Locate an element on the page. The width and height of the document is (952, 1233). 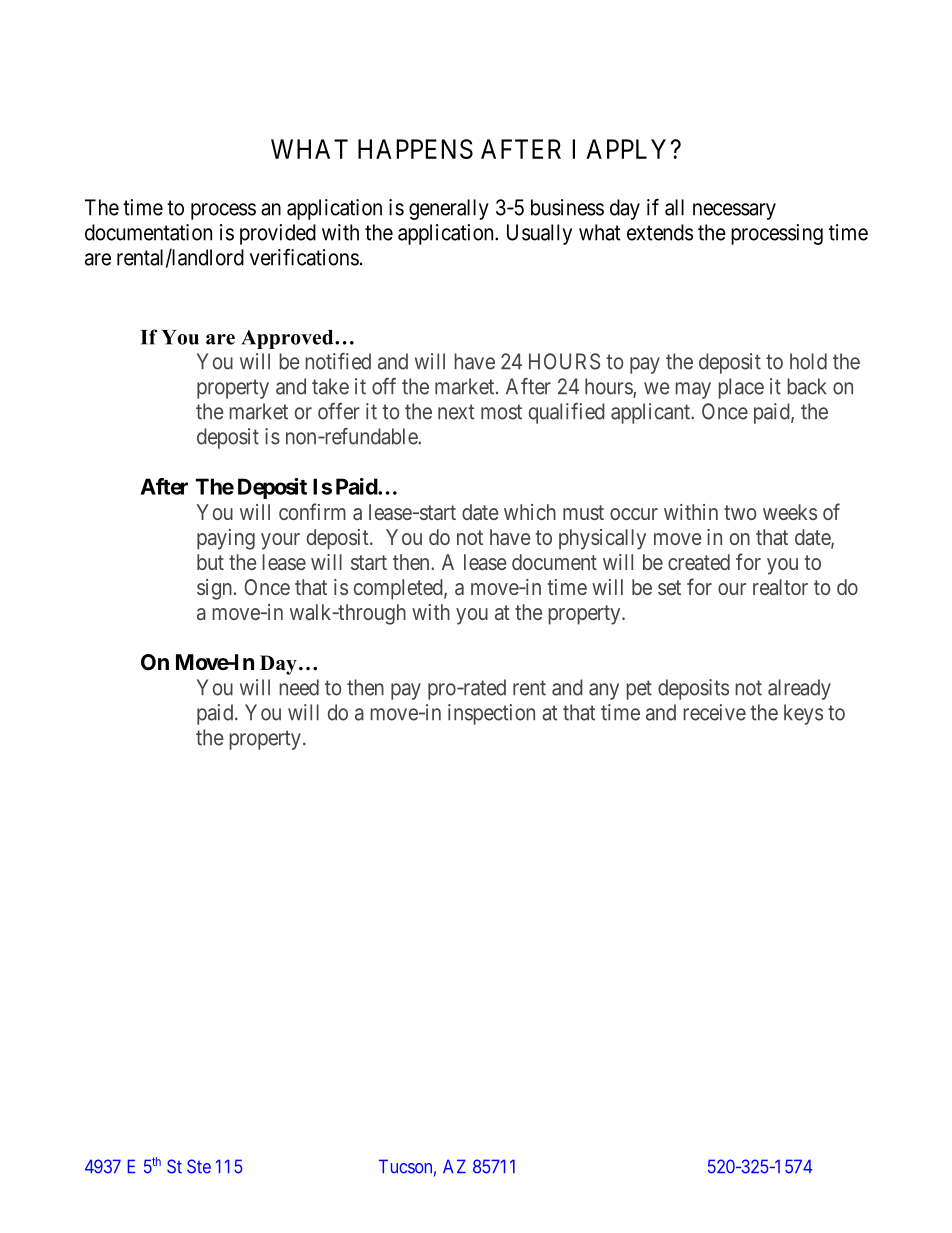
Ste is located at coordinates (199, 1166).
